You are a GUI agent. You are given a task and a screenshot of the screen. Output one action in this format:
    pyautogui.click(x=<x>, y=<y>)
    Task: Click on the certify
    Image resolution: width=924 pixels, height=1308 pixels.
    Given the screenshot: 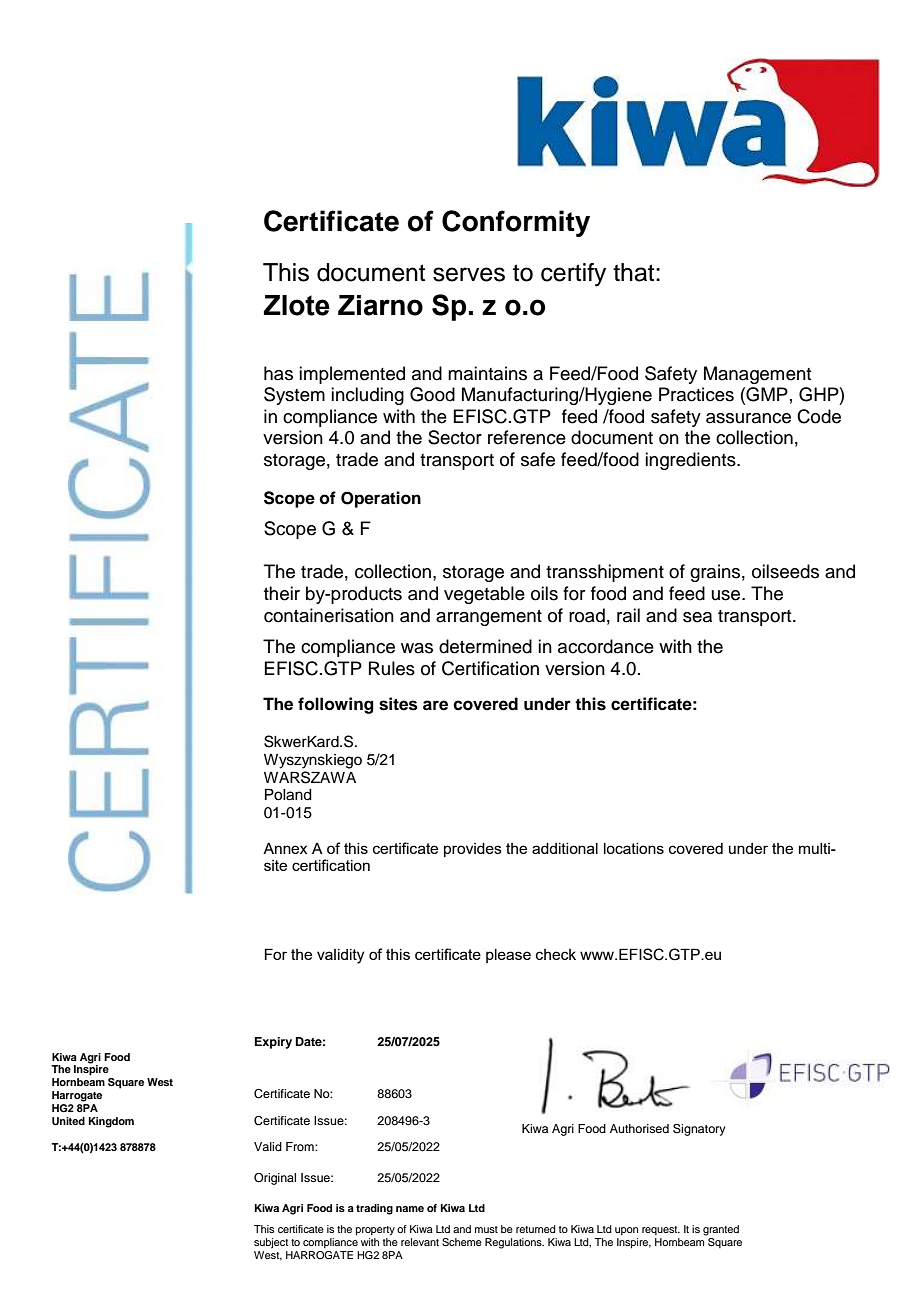 What is the action you would take?
    pyautogui.click(x=573, y=275)
